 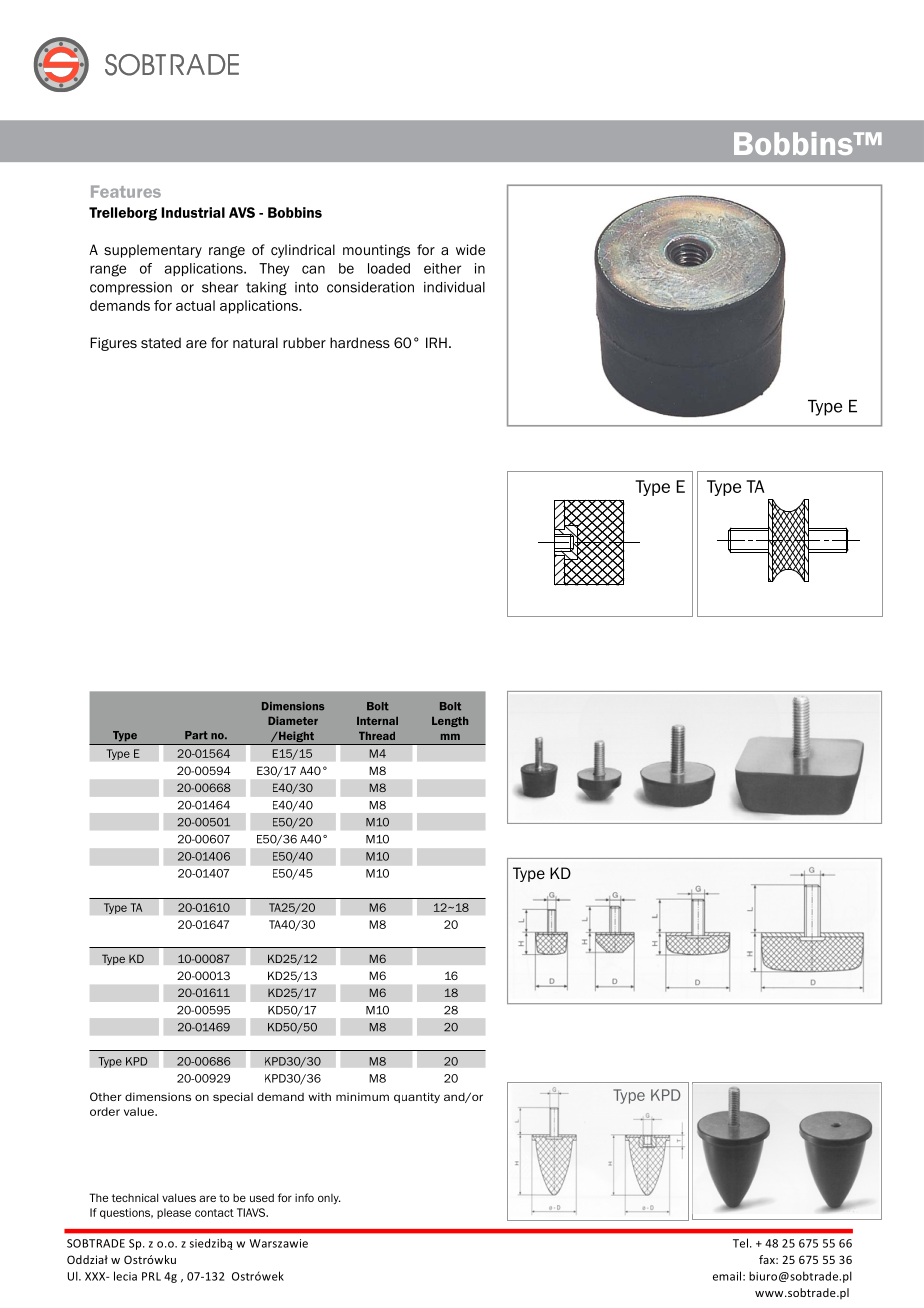 What do you see at coordinates (196, 735) in the image?
I see `Part` at bounding box center [196, 735].
